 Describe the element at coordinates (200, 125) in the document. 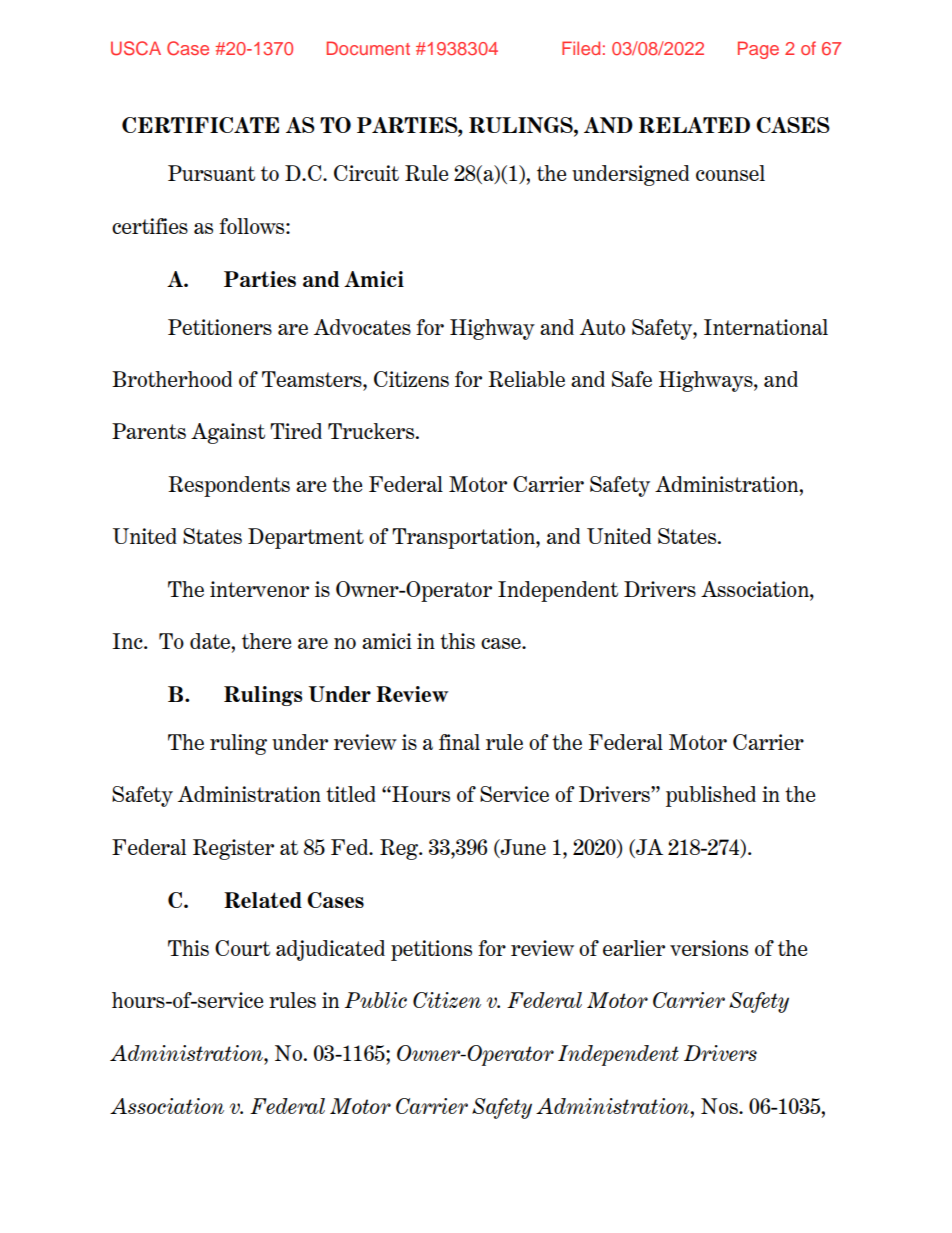

I see `CERTIFICATE` at that location.
